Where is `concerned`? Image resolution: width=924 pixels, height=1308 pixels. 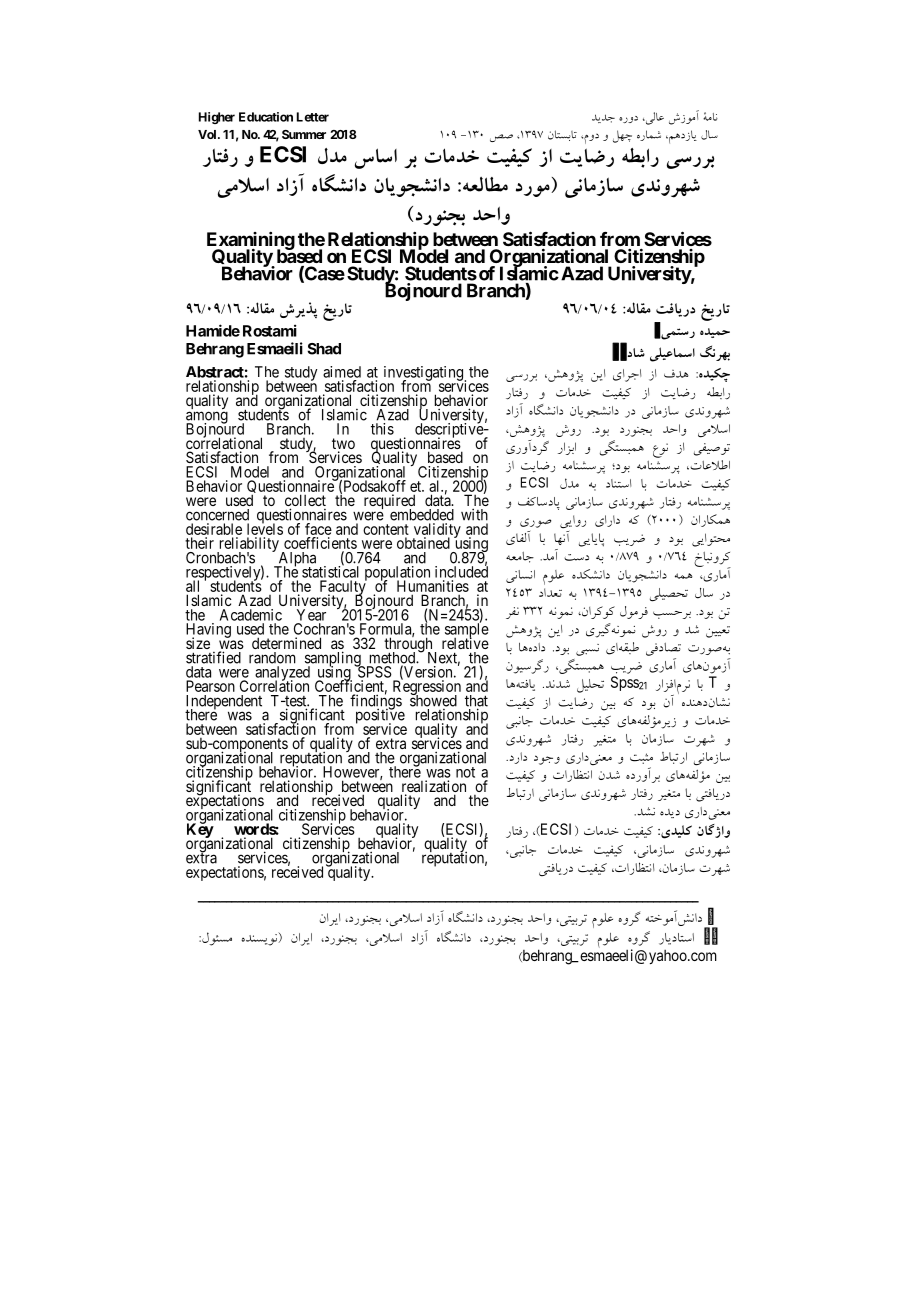
concerned is located at coordinates (217, 515).
